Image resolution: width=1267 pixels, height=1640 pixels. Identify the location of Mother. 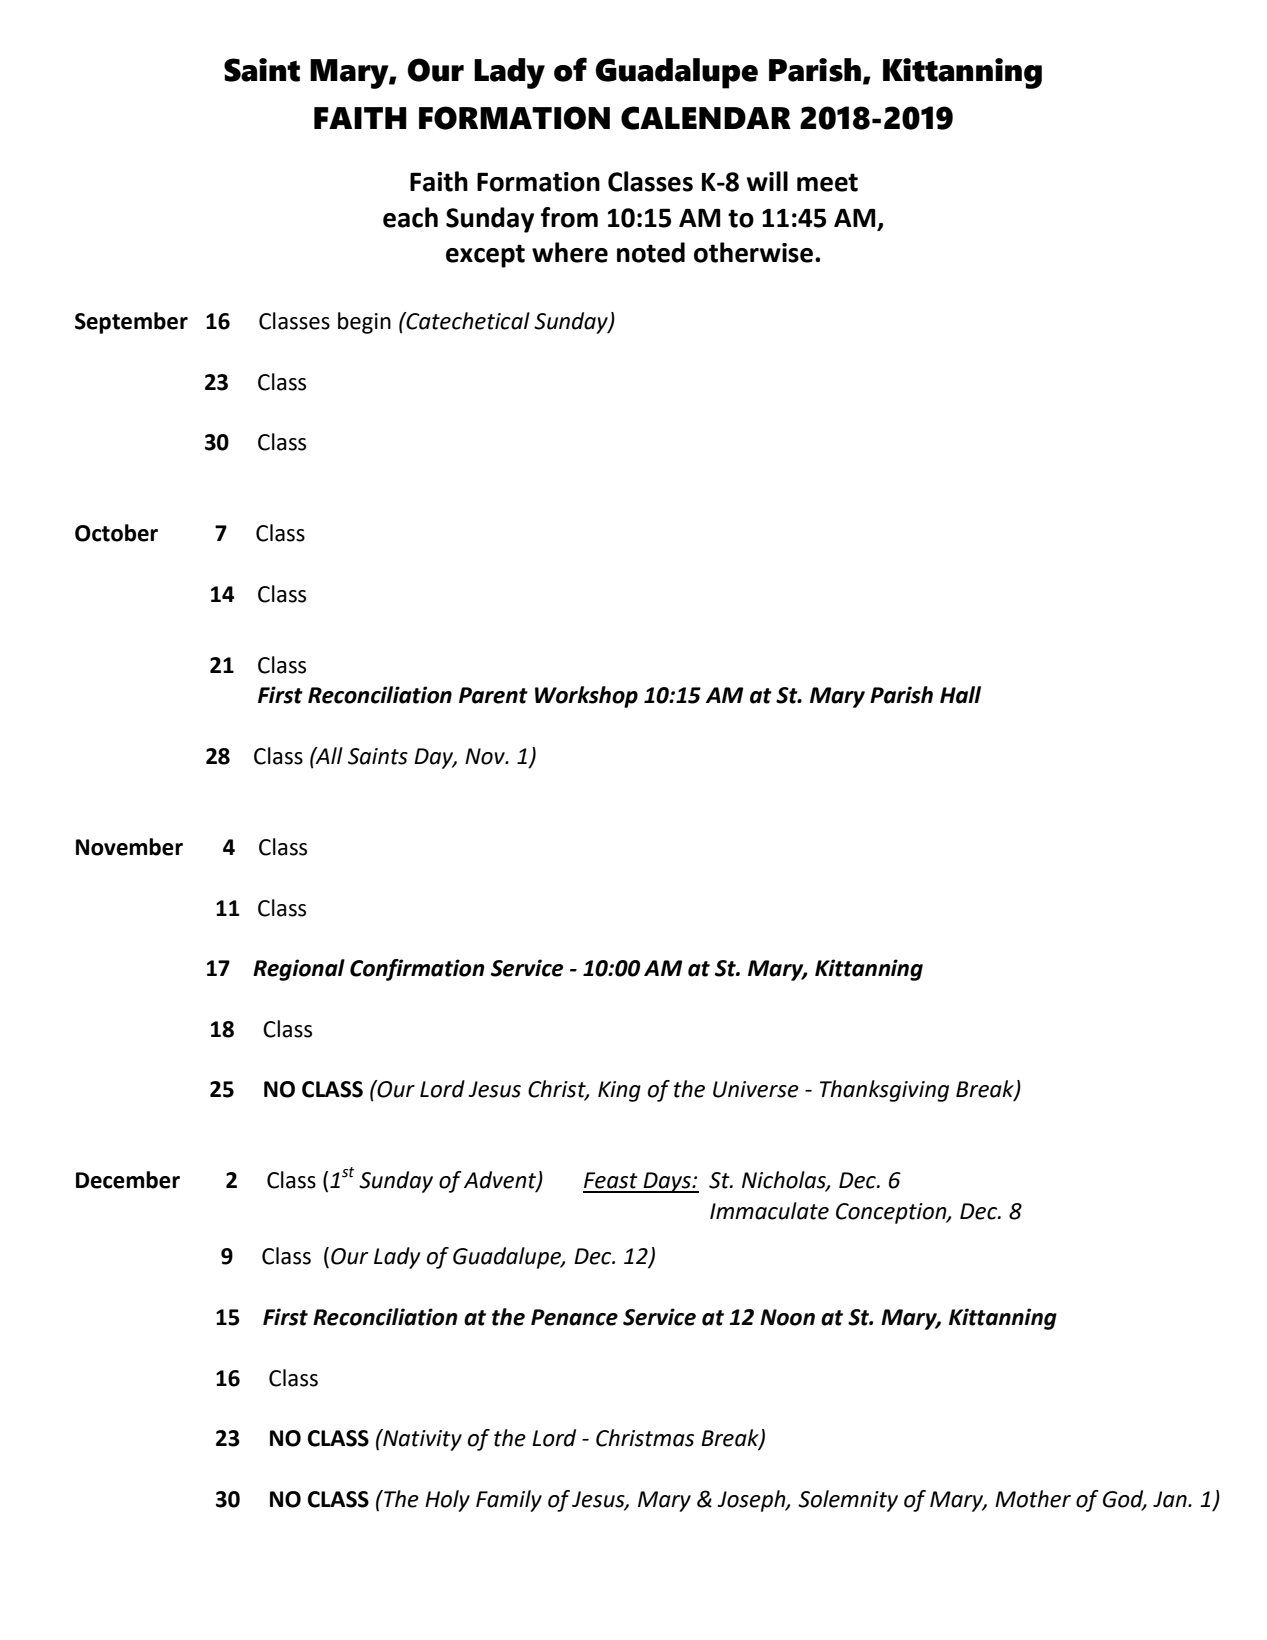
(1033, 1499).
